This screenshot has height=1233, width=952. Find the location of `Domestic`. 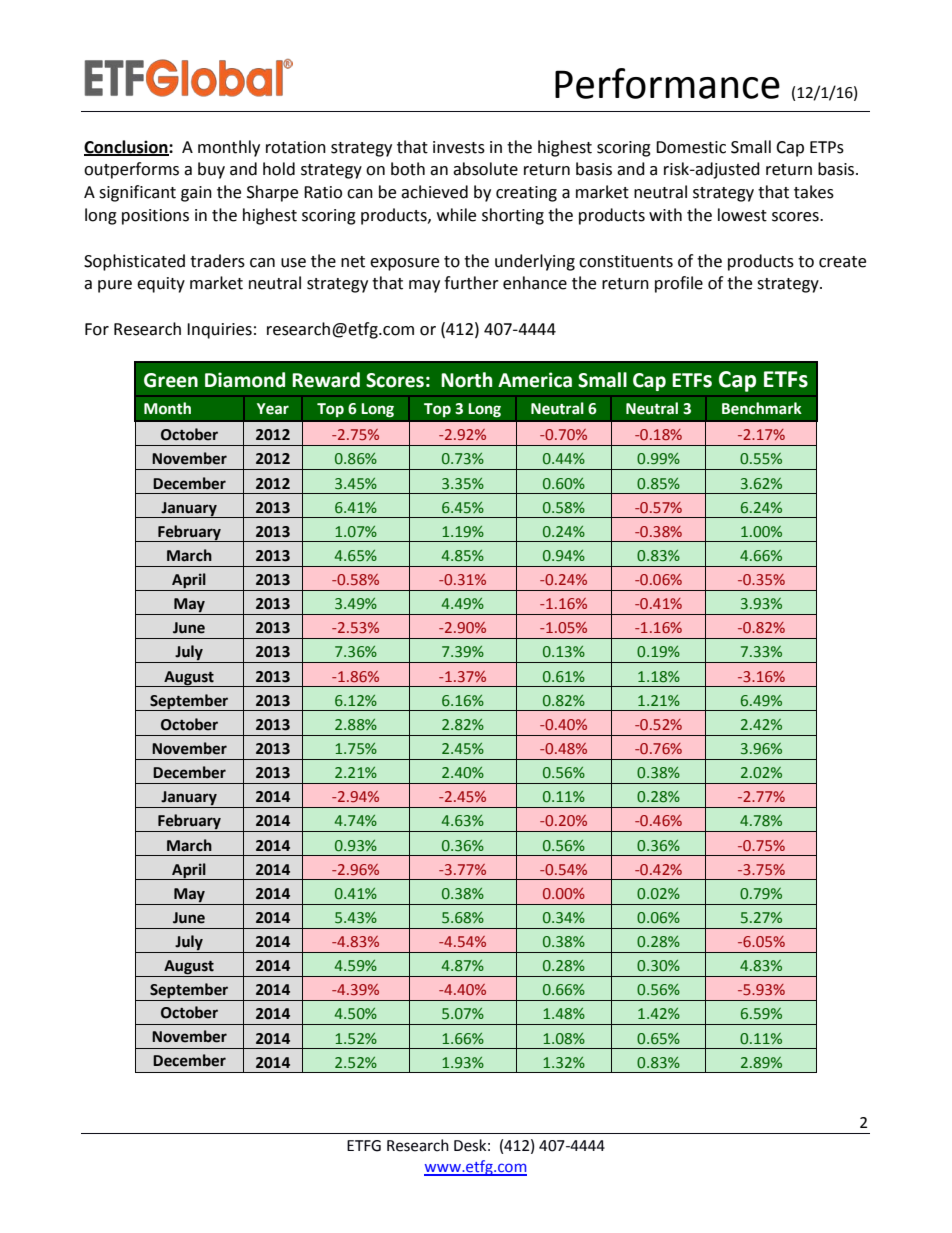

Domestic is located at coordinates (691, 147).
